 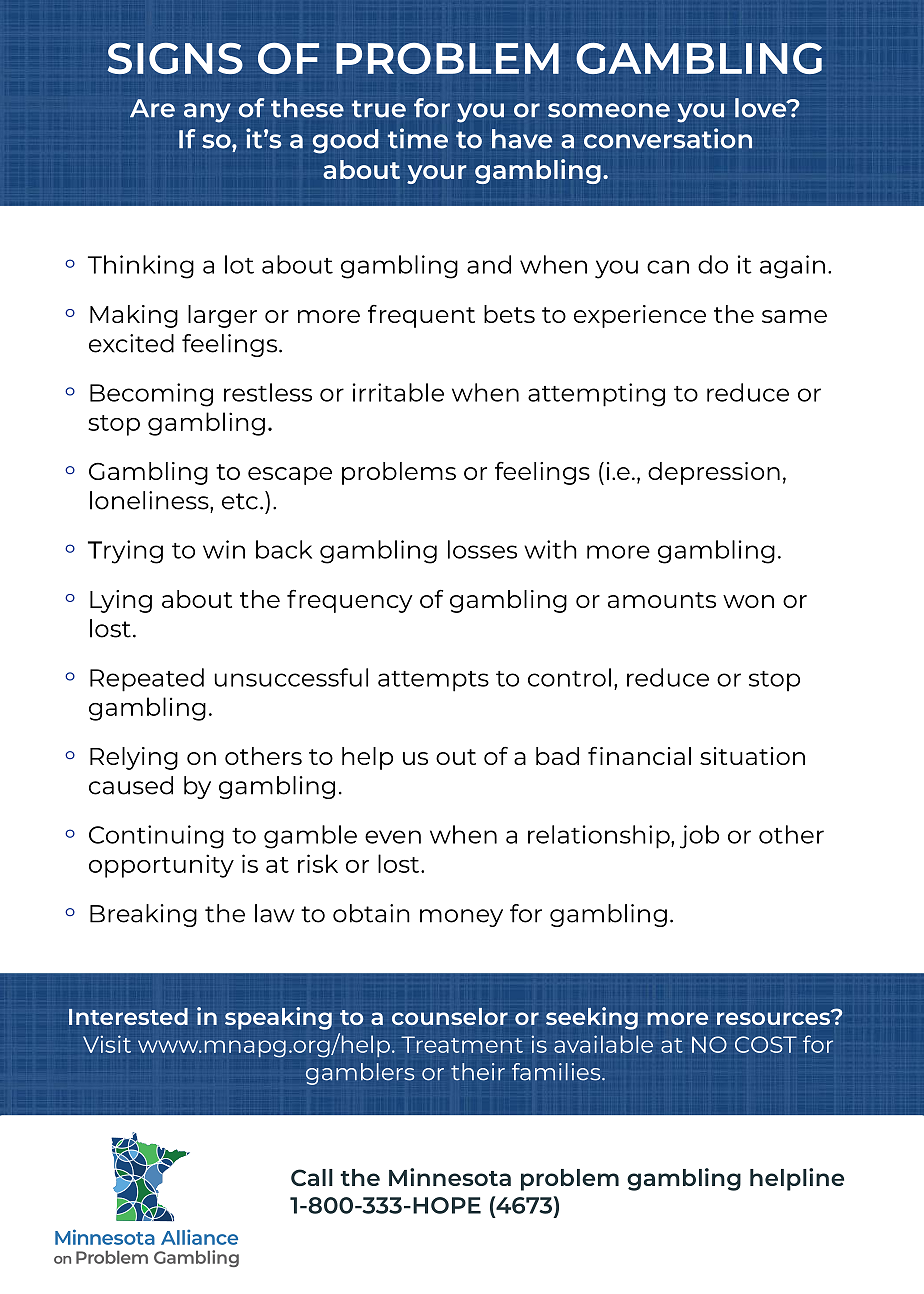 What do you see at coordinates (699, 837) in the screenshot?
I see `job` at bounding box center [699, 837].
